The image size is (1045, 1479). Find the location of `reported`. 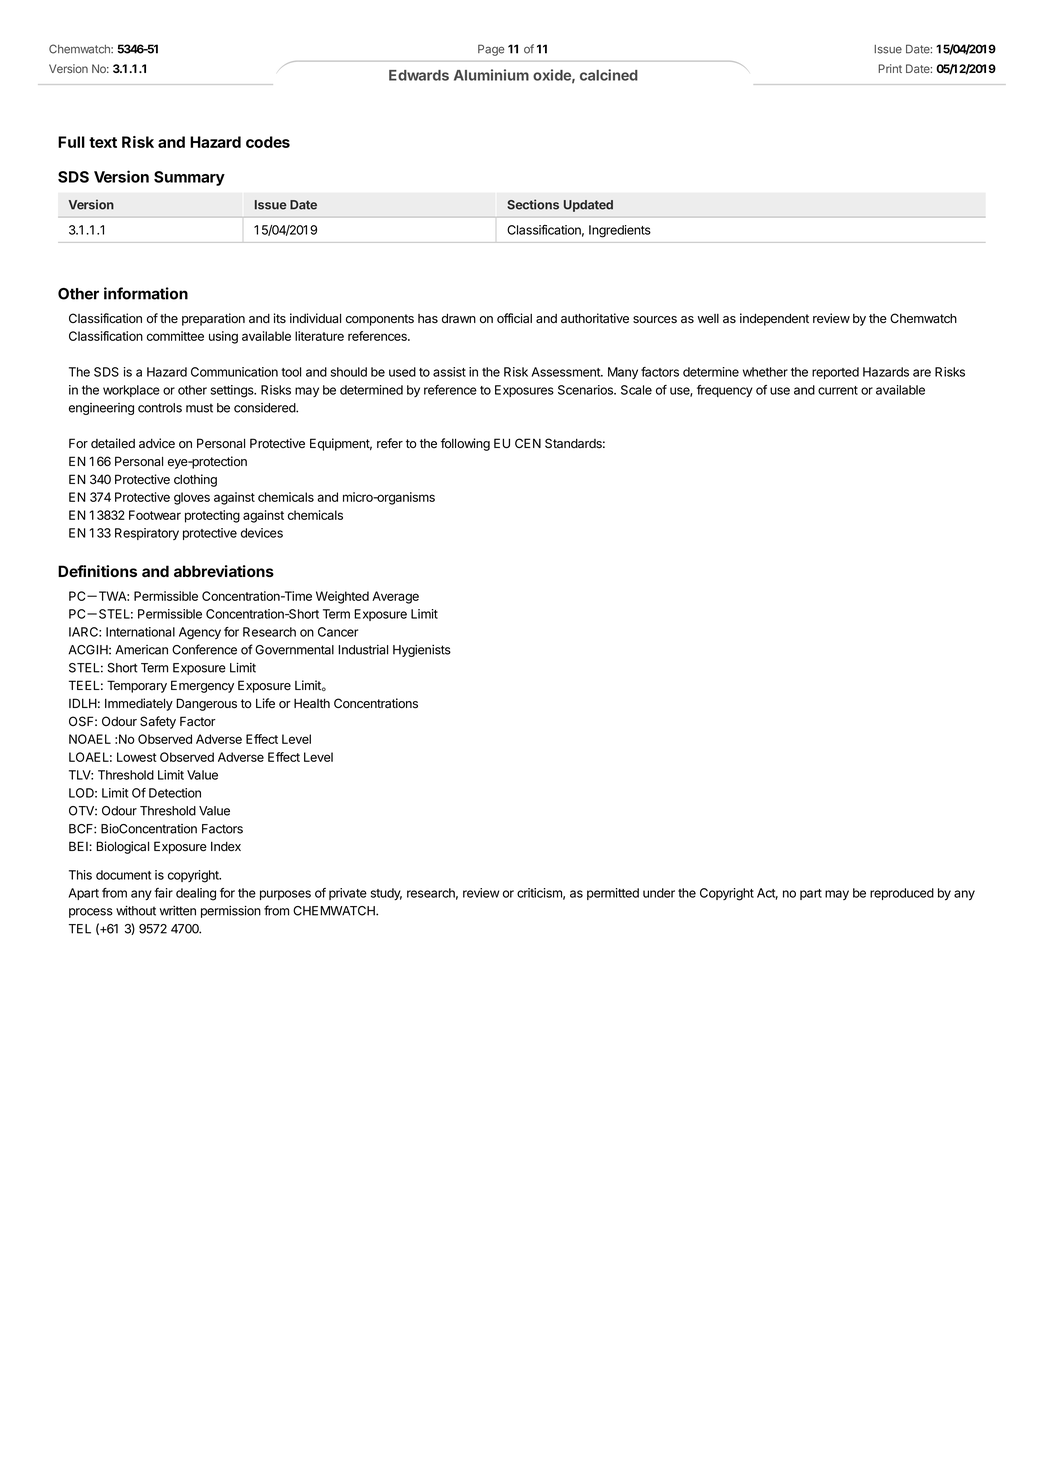

reported is located at coordinates (835, 373).
